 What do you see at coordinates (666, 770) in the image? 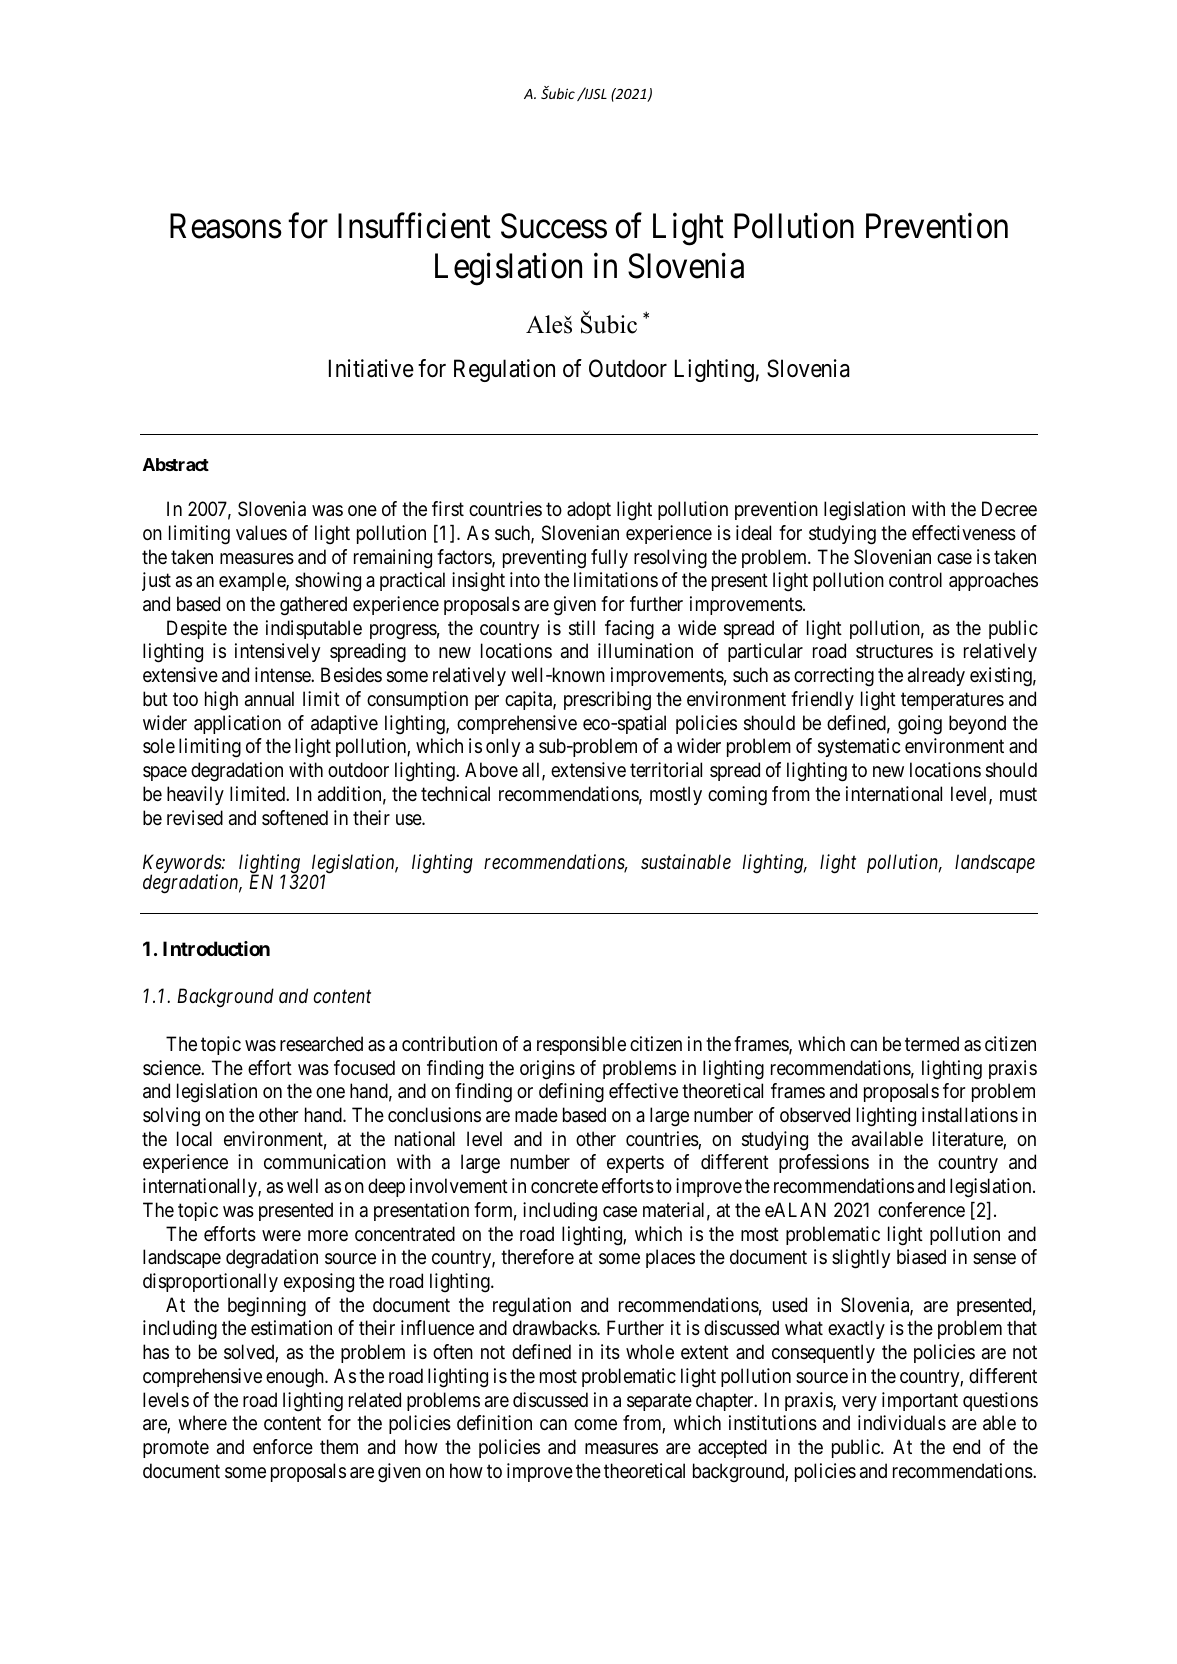
I see `territorial` at bounding box center [666, 770].
